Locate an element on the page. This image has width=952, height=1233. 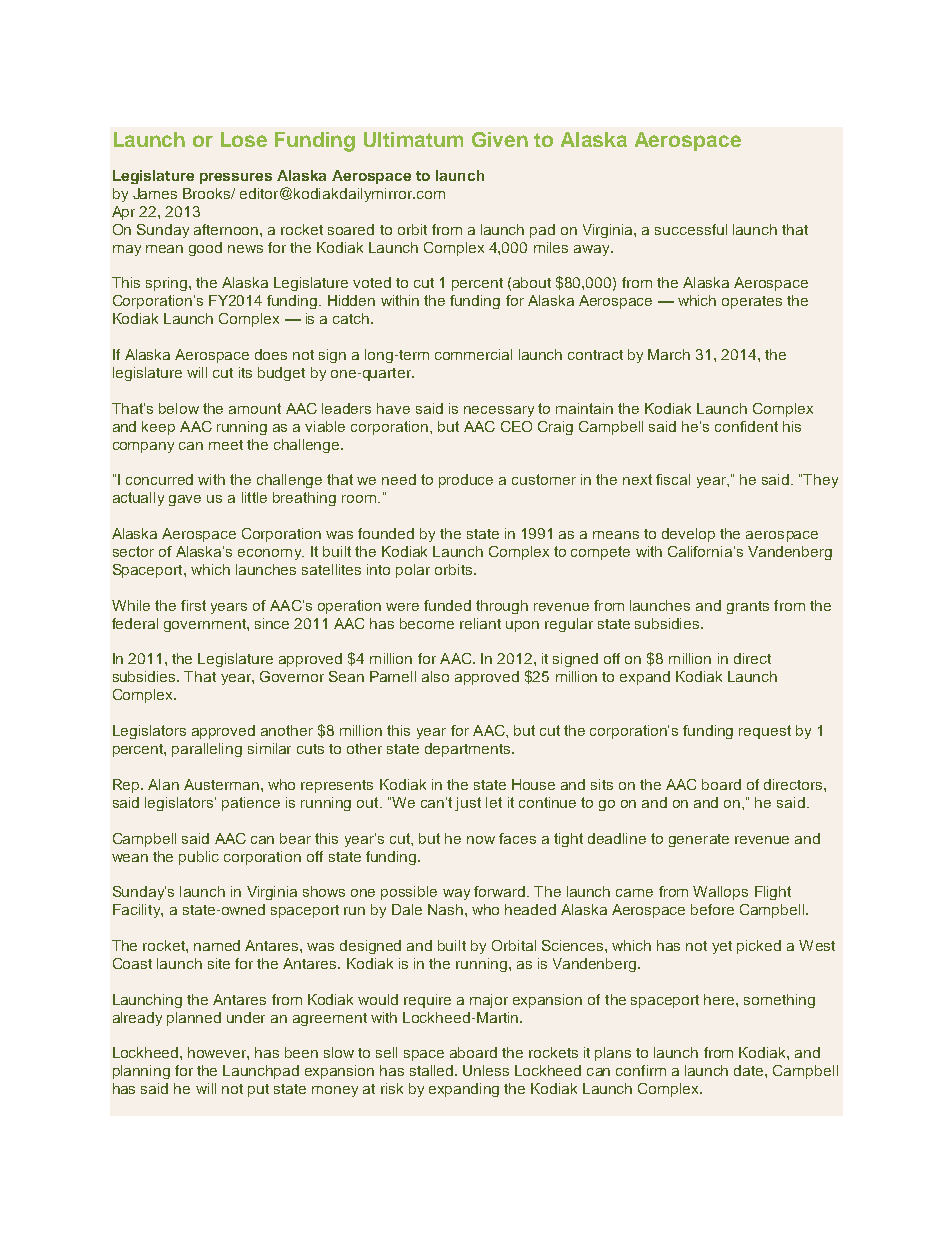
Unless is located at coordinates (486, 1070).
